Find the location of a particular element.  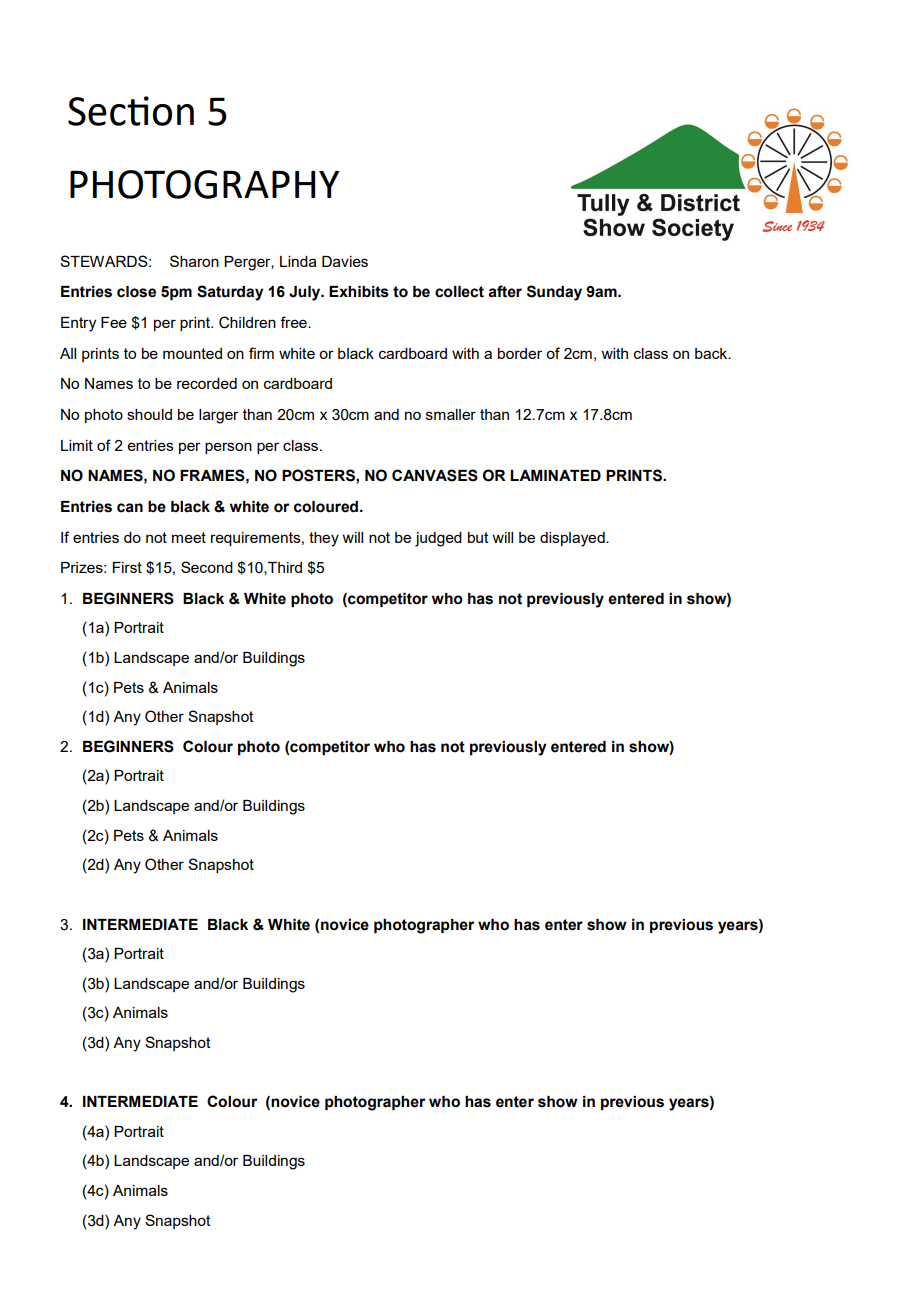

Davies is located at coordinates (345, 261).
